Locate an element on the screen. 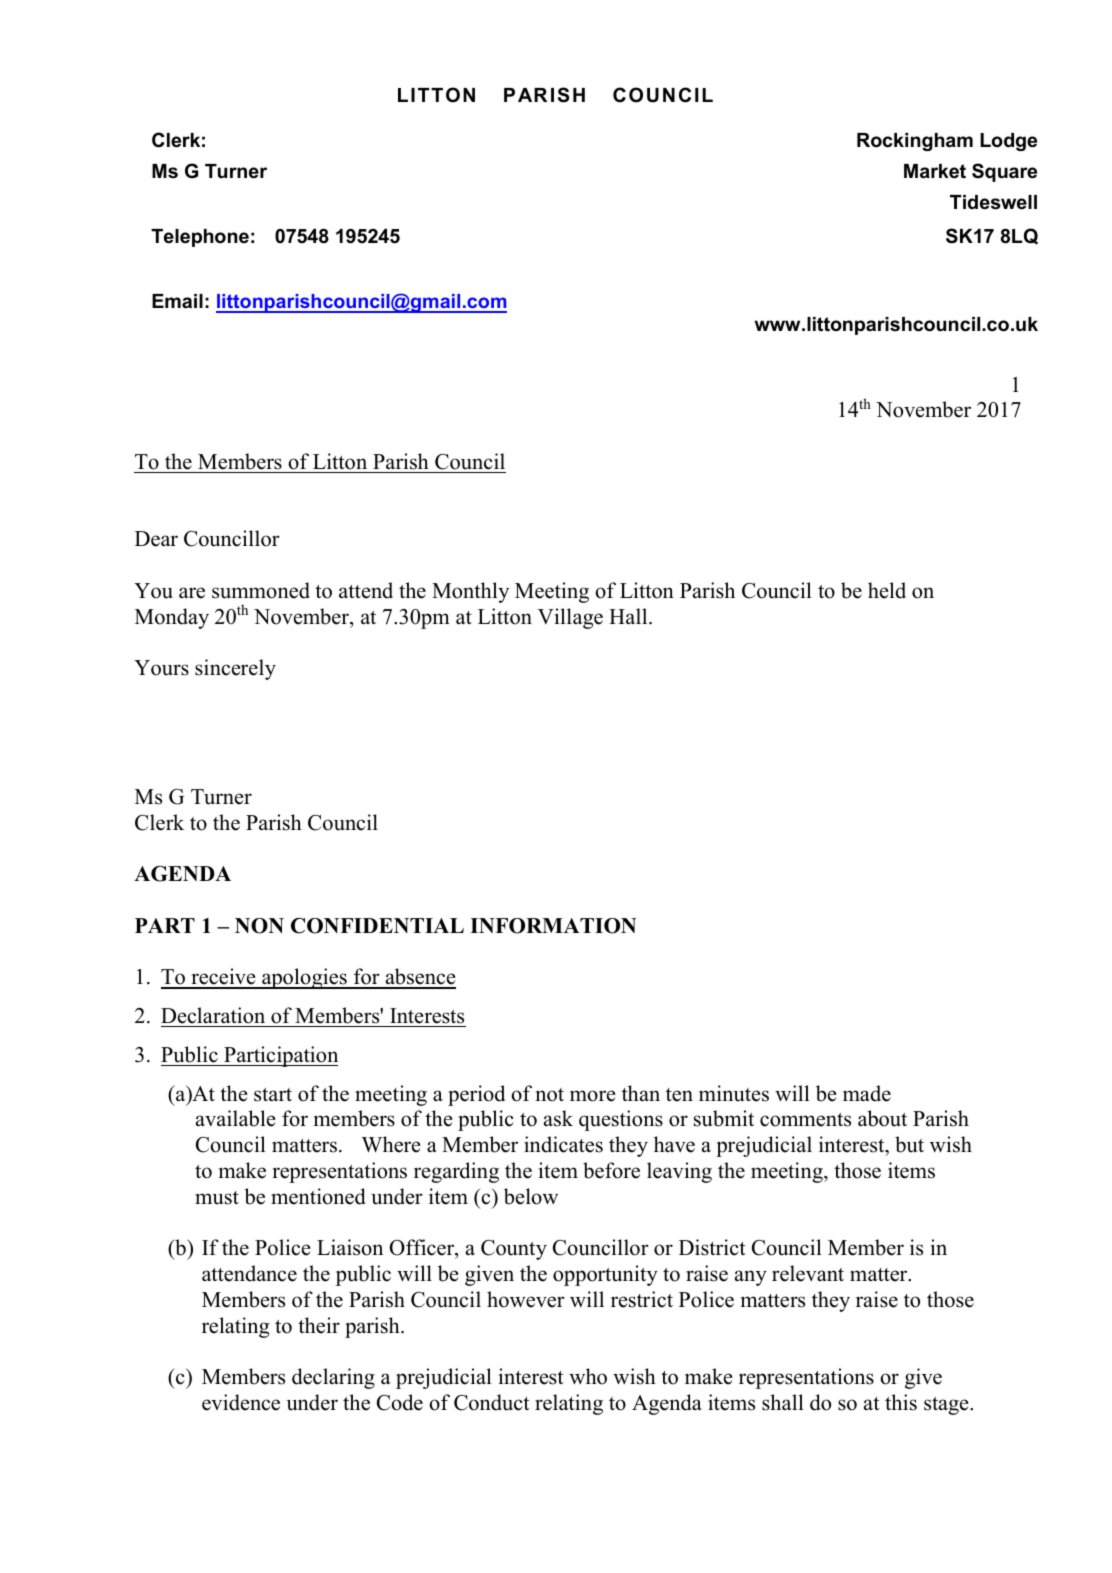 The width and height of the screenshot is (1112, 1573). INFORMATION is located at coordinates (553, 926).
